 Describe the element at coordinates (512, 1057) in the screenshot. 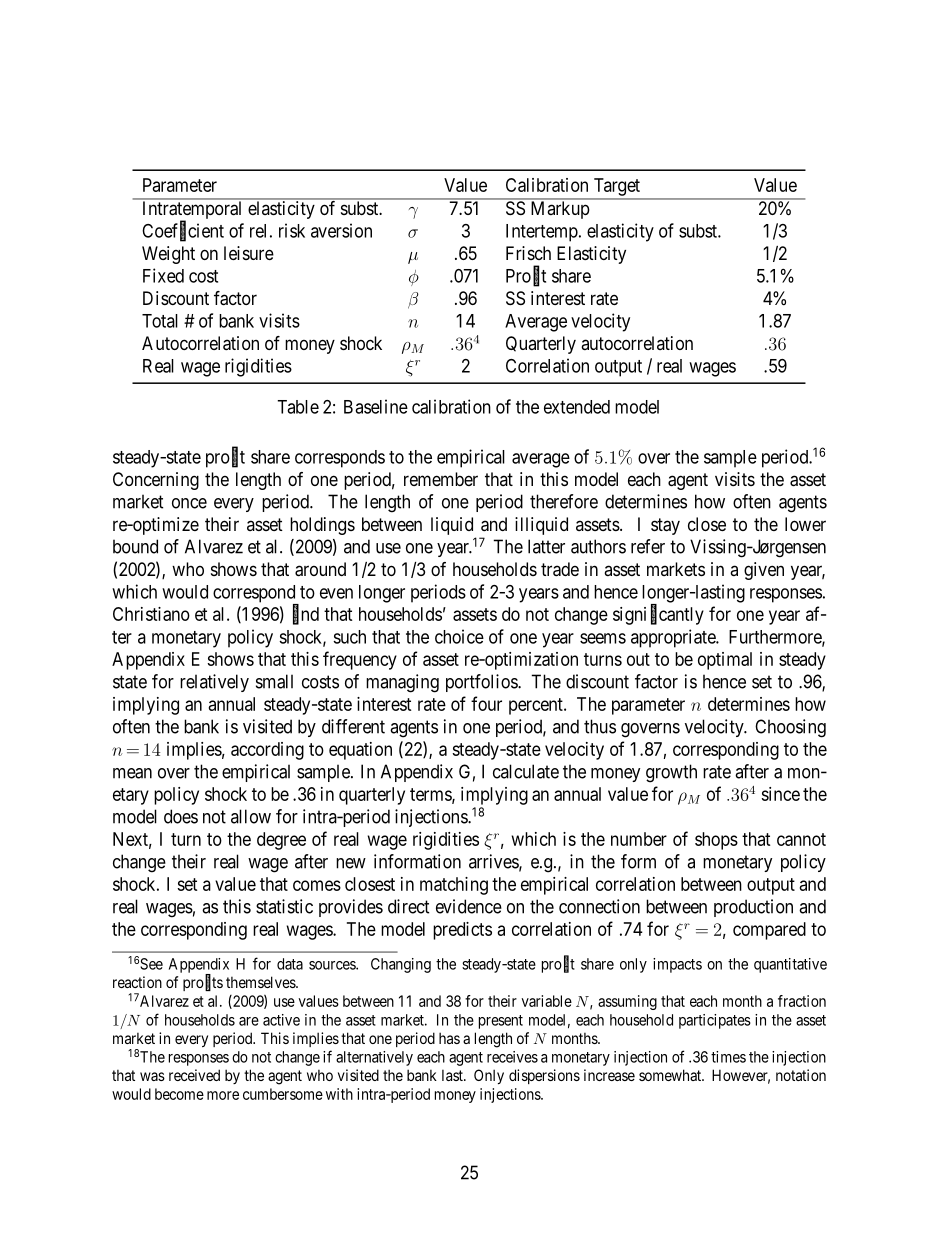

I see `receives` at that location.
